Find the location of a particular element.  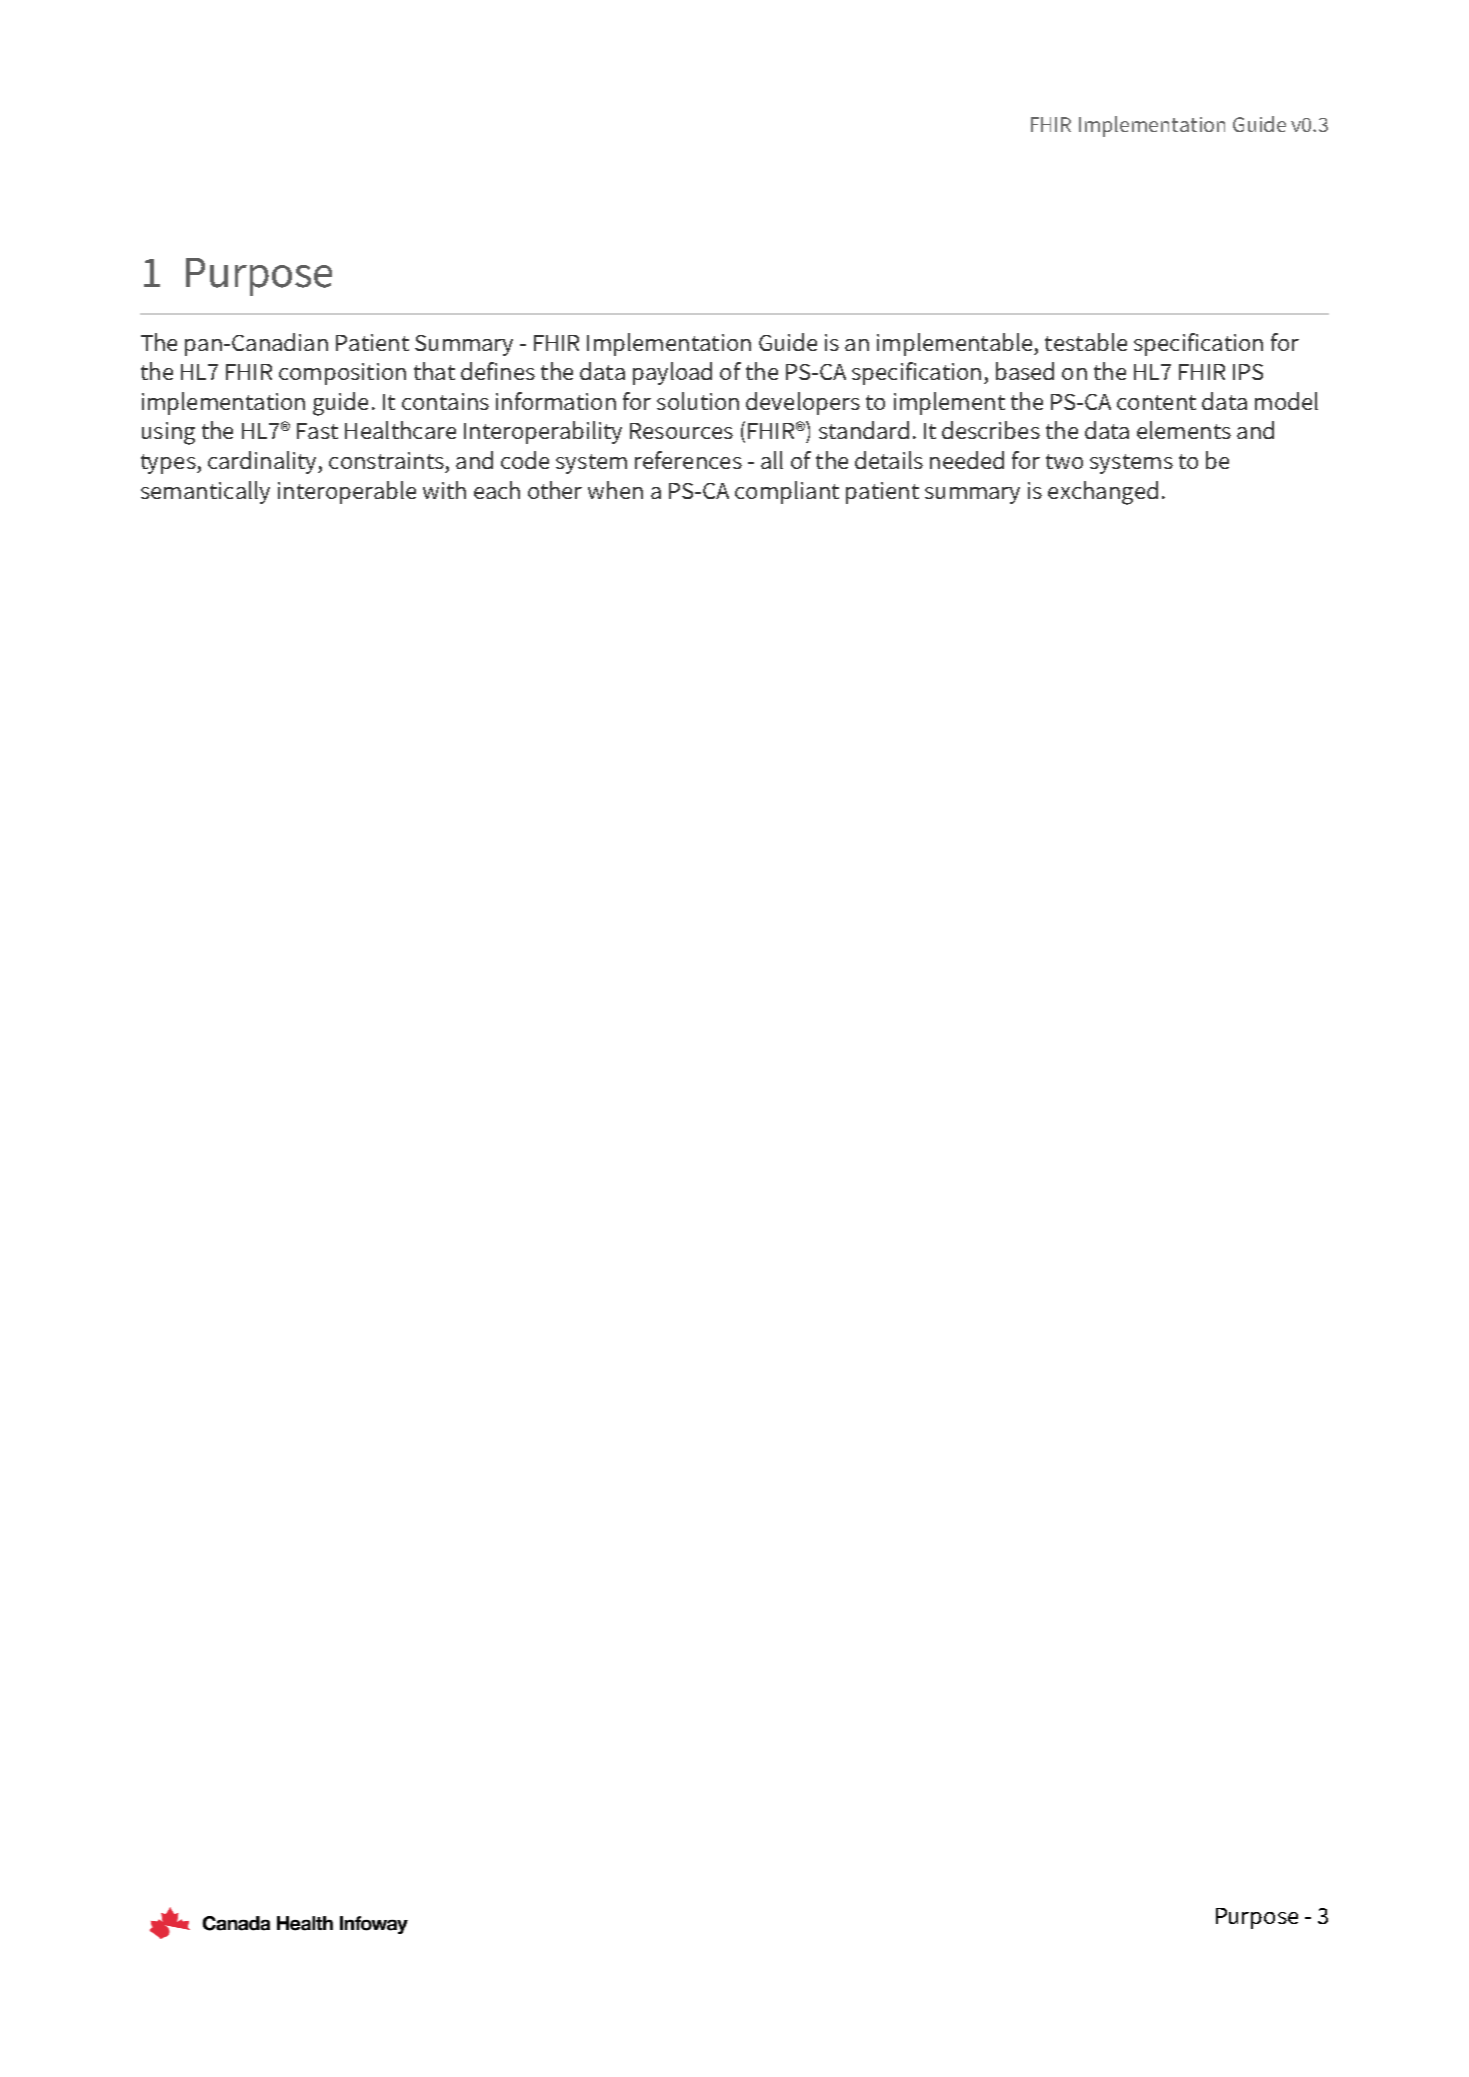

interoperable is located at coordinates (347, 492).
